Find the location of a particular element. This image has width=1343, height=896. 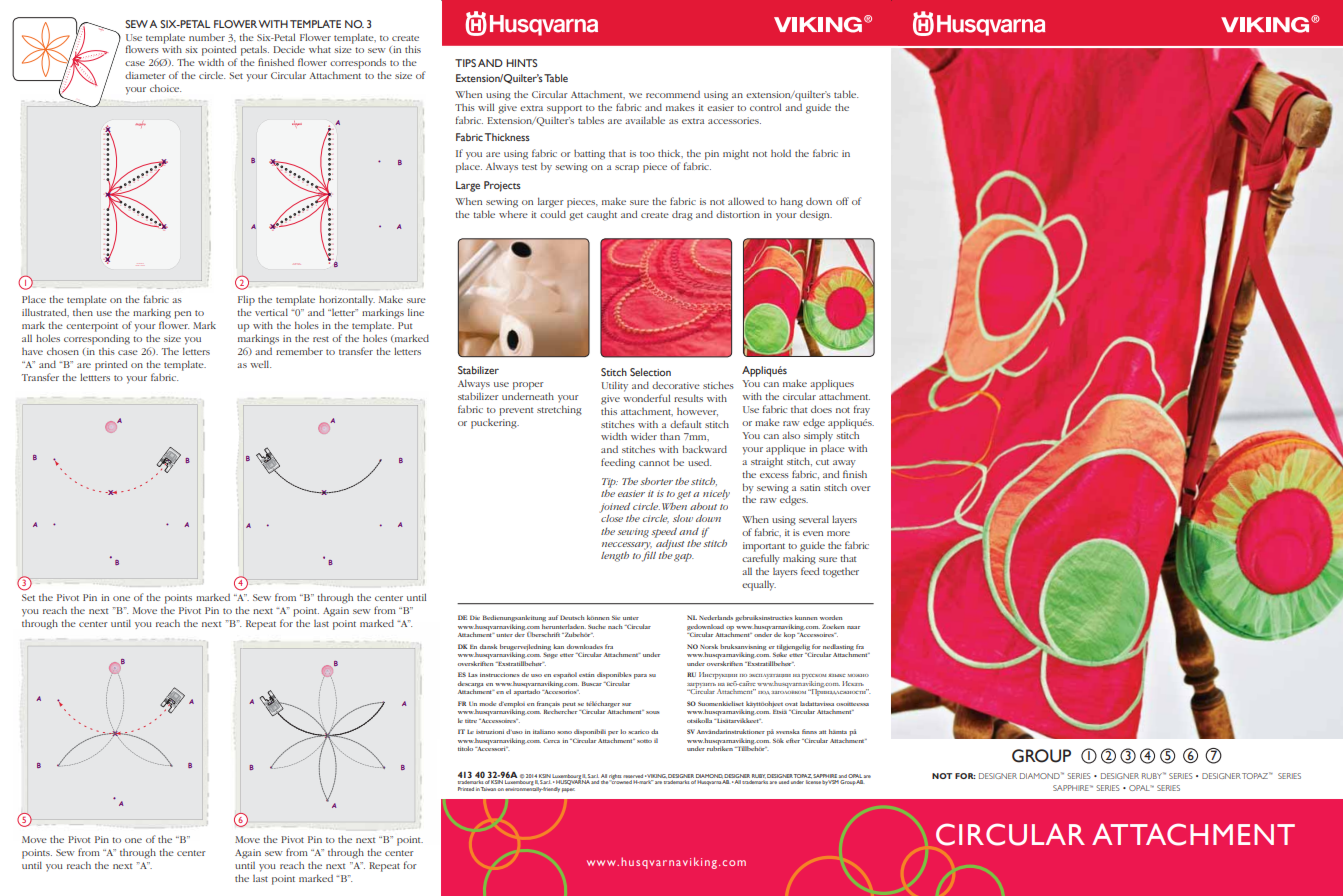

equally is located at coordinates (759, 585).
